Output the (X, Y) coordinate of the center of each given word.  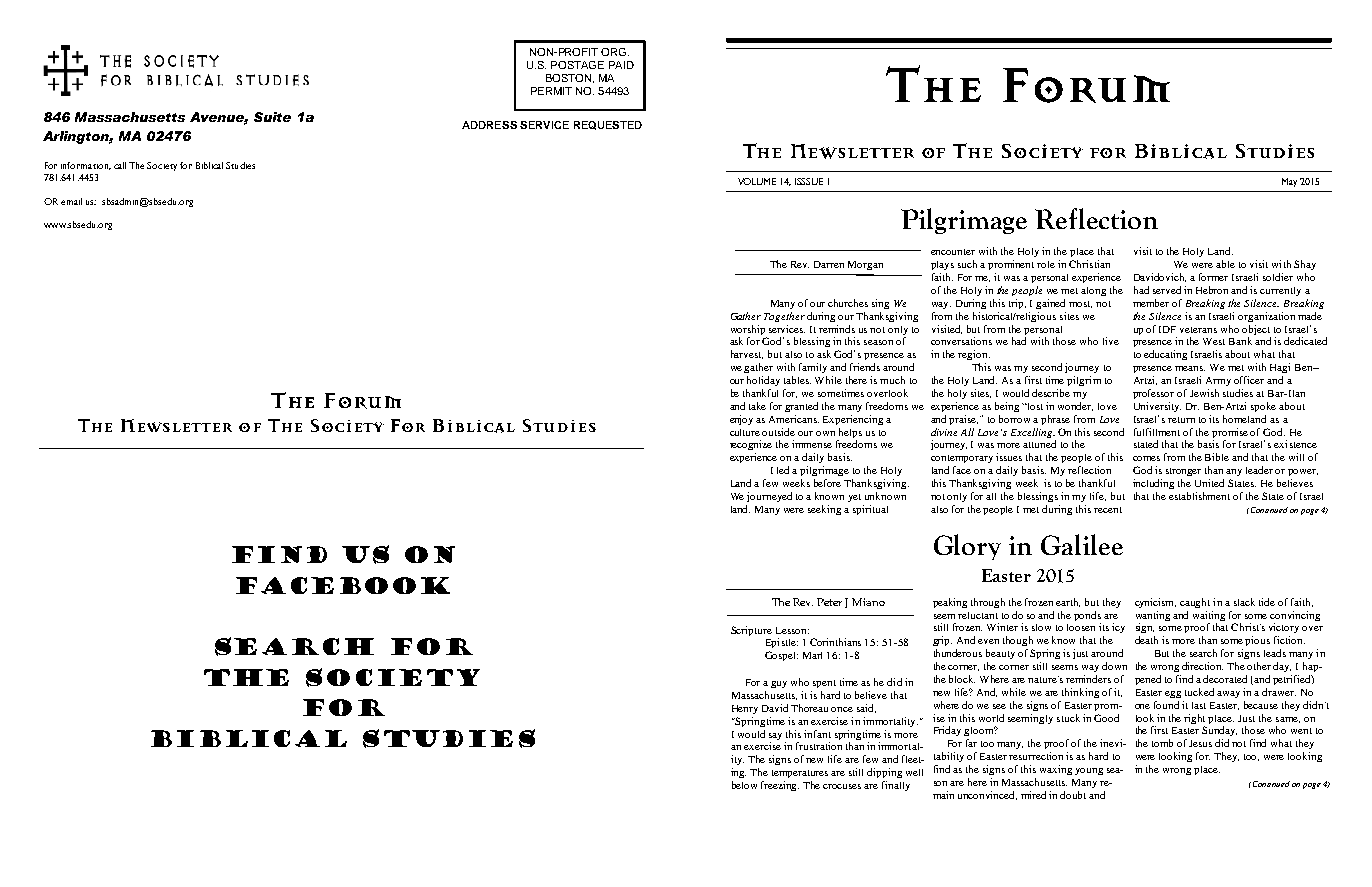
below (744, 785)
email (71, 201)
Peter (829, 602)
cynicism (1155, 603)
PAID (621, 65)
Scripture (751, 631)
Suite (272, 117)
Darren (829, 264)
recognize (751, 445)
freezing (780, 786)
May (1289, 182)
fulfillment (1157, 432)
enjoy (741, 420)
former (1213, 277)
